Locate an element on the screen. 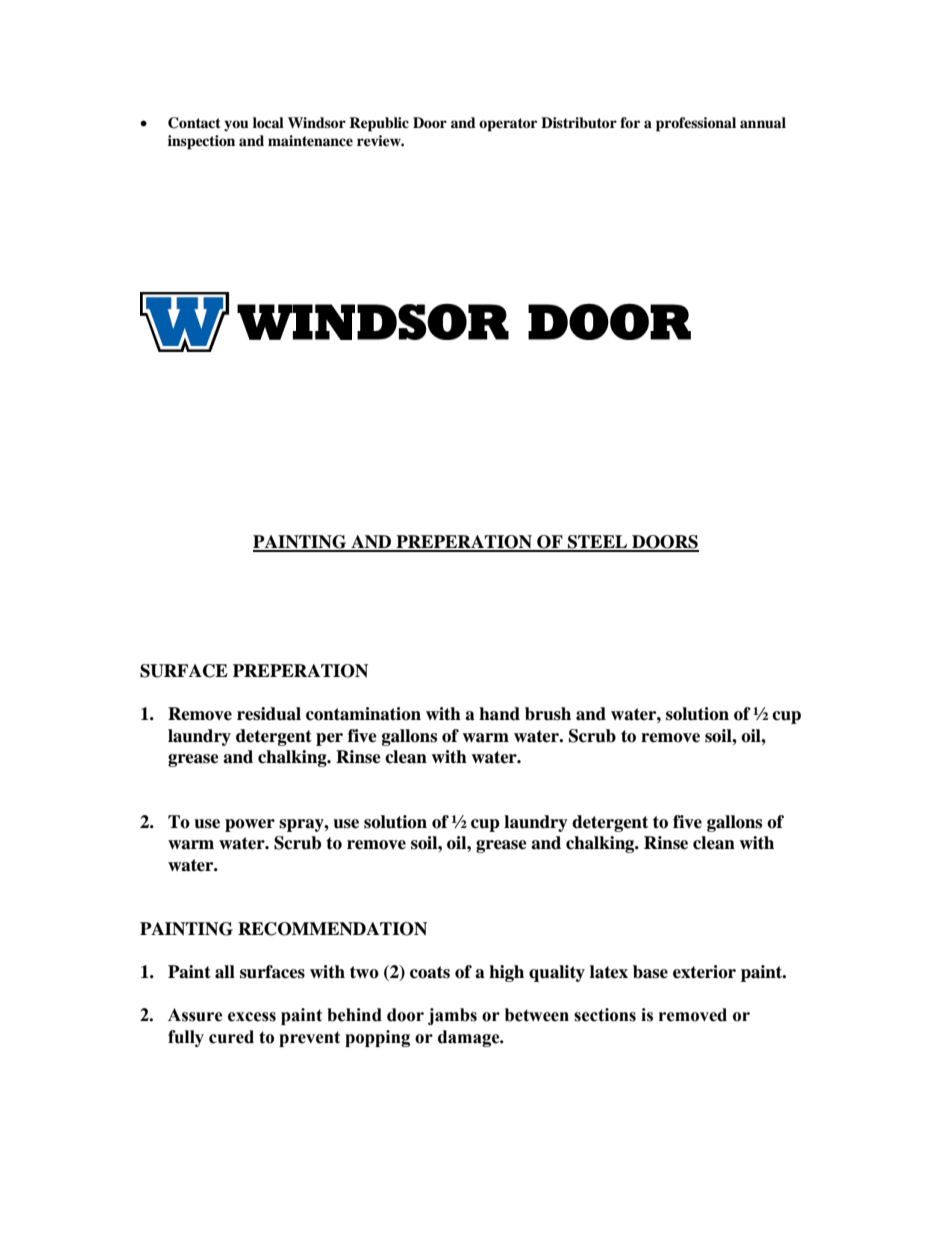 The height and width of the screenshot is (1233, 952). exterior is located at coordinates (704, 972).
